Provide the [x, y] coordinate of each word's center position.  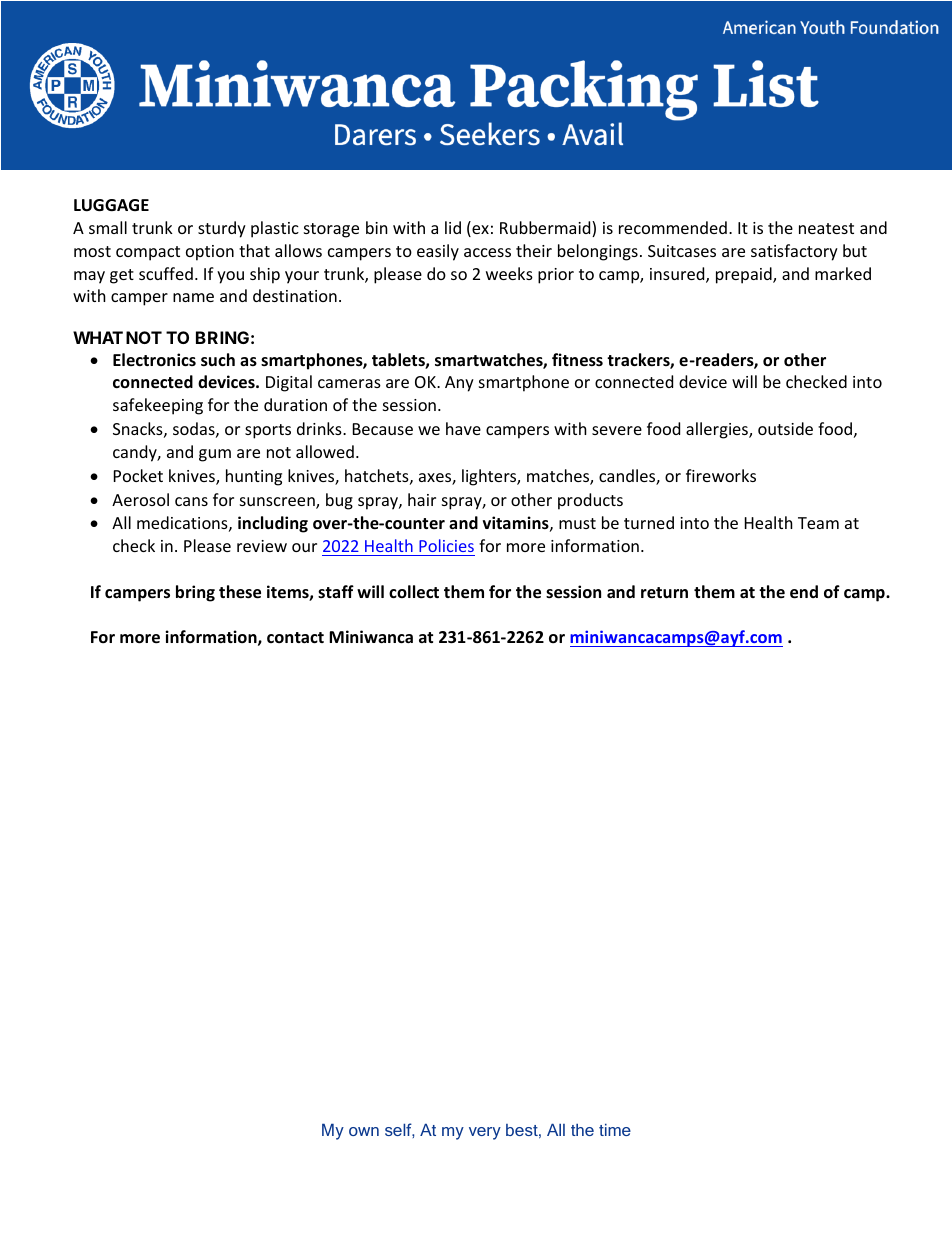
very [485, 1133]
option [210, 253]
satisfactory [794, 252]
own [364, 1131]
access [487, 252]
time [615, 1129]
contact [295, 638]
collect [414, 592]
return [664, 593]
